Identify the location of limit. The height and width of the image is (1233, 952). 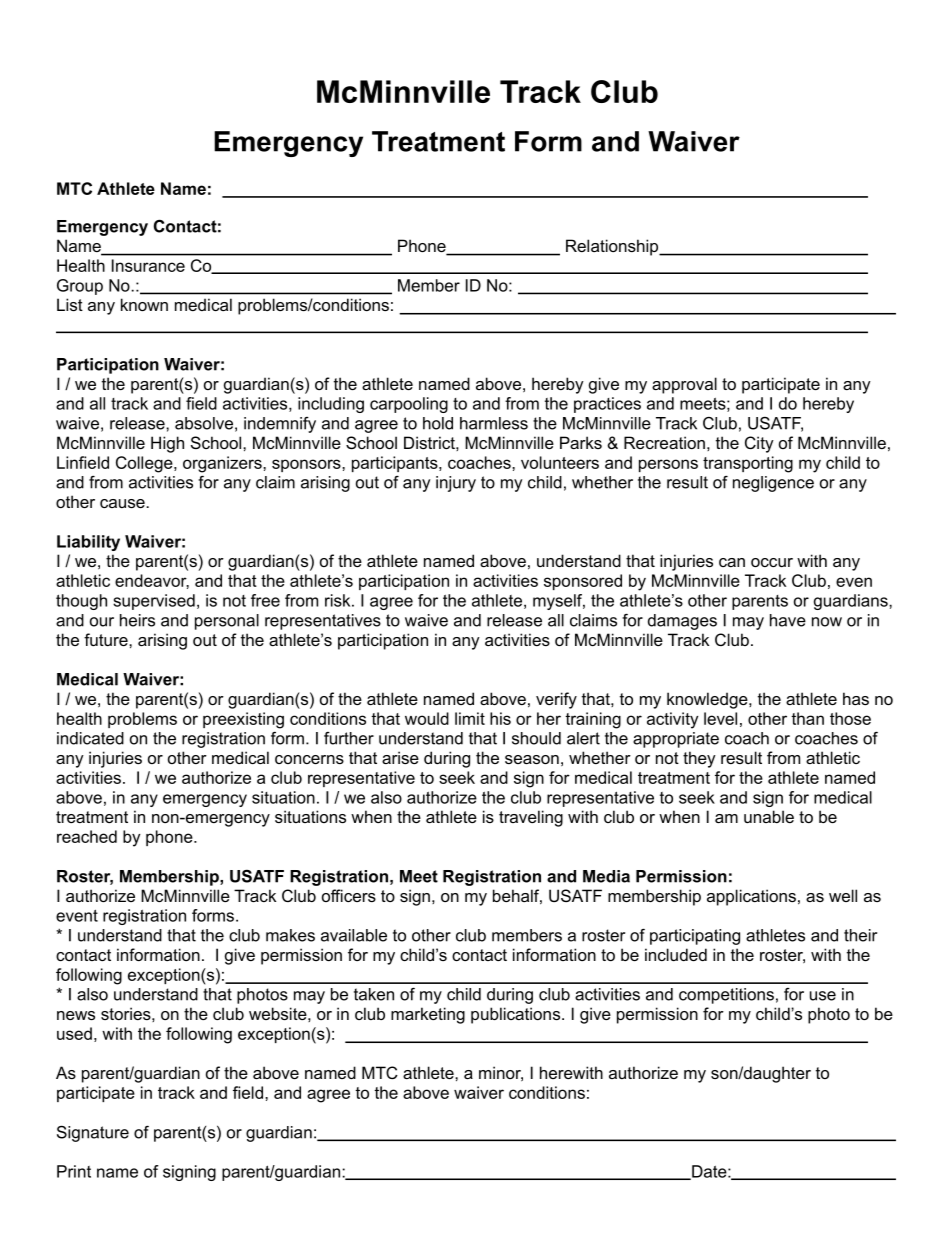
(470, 718).
